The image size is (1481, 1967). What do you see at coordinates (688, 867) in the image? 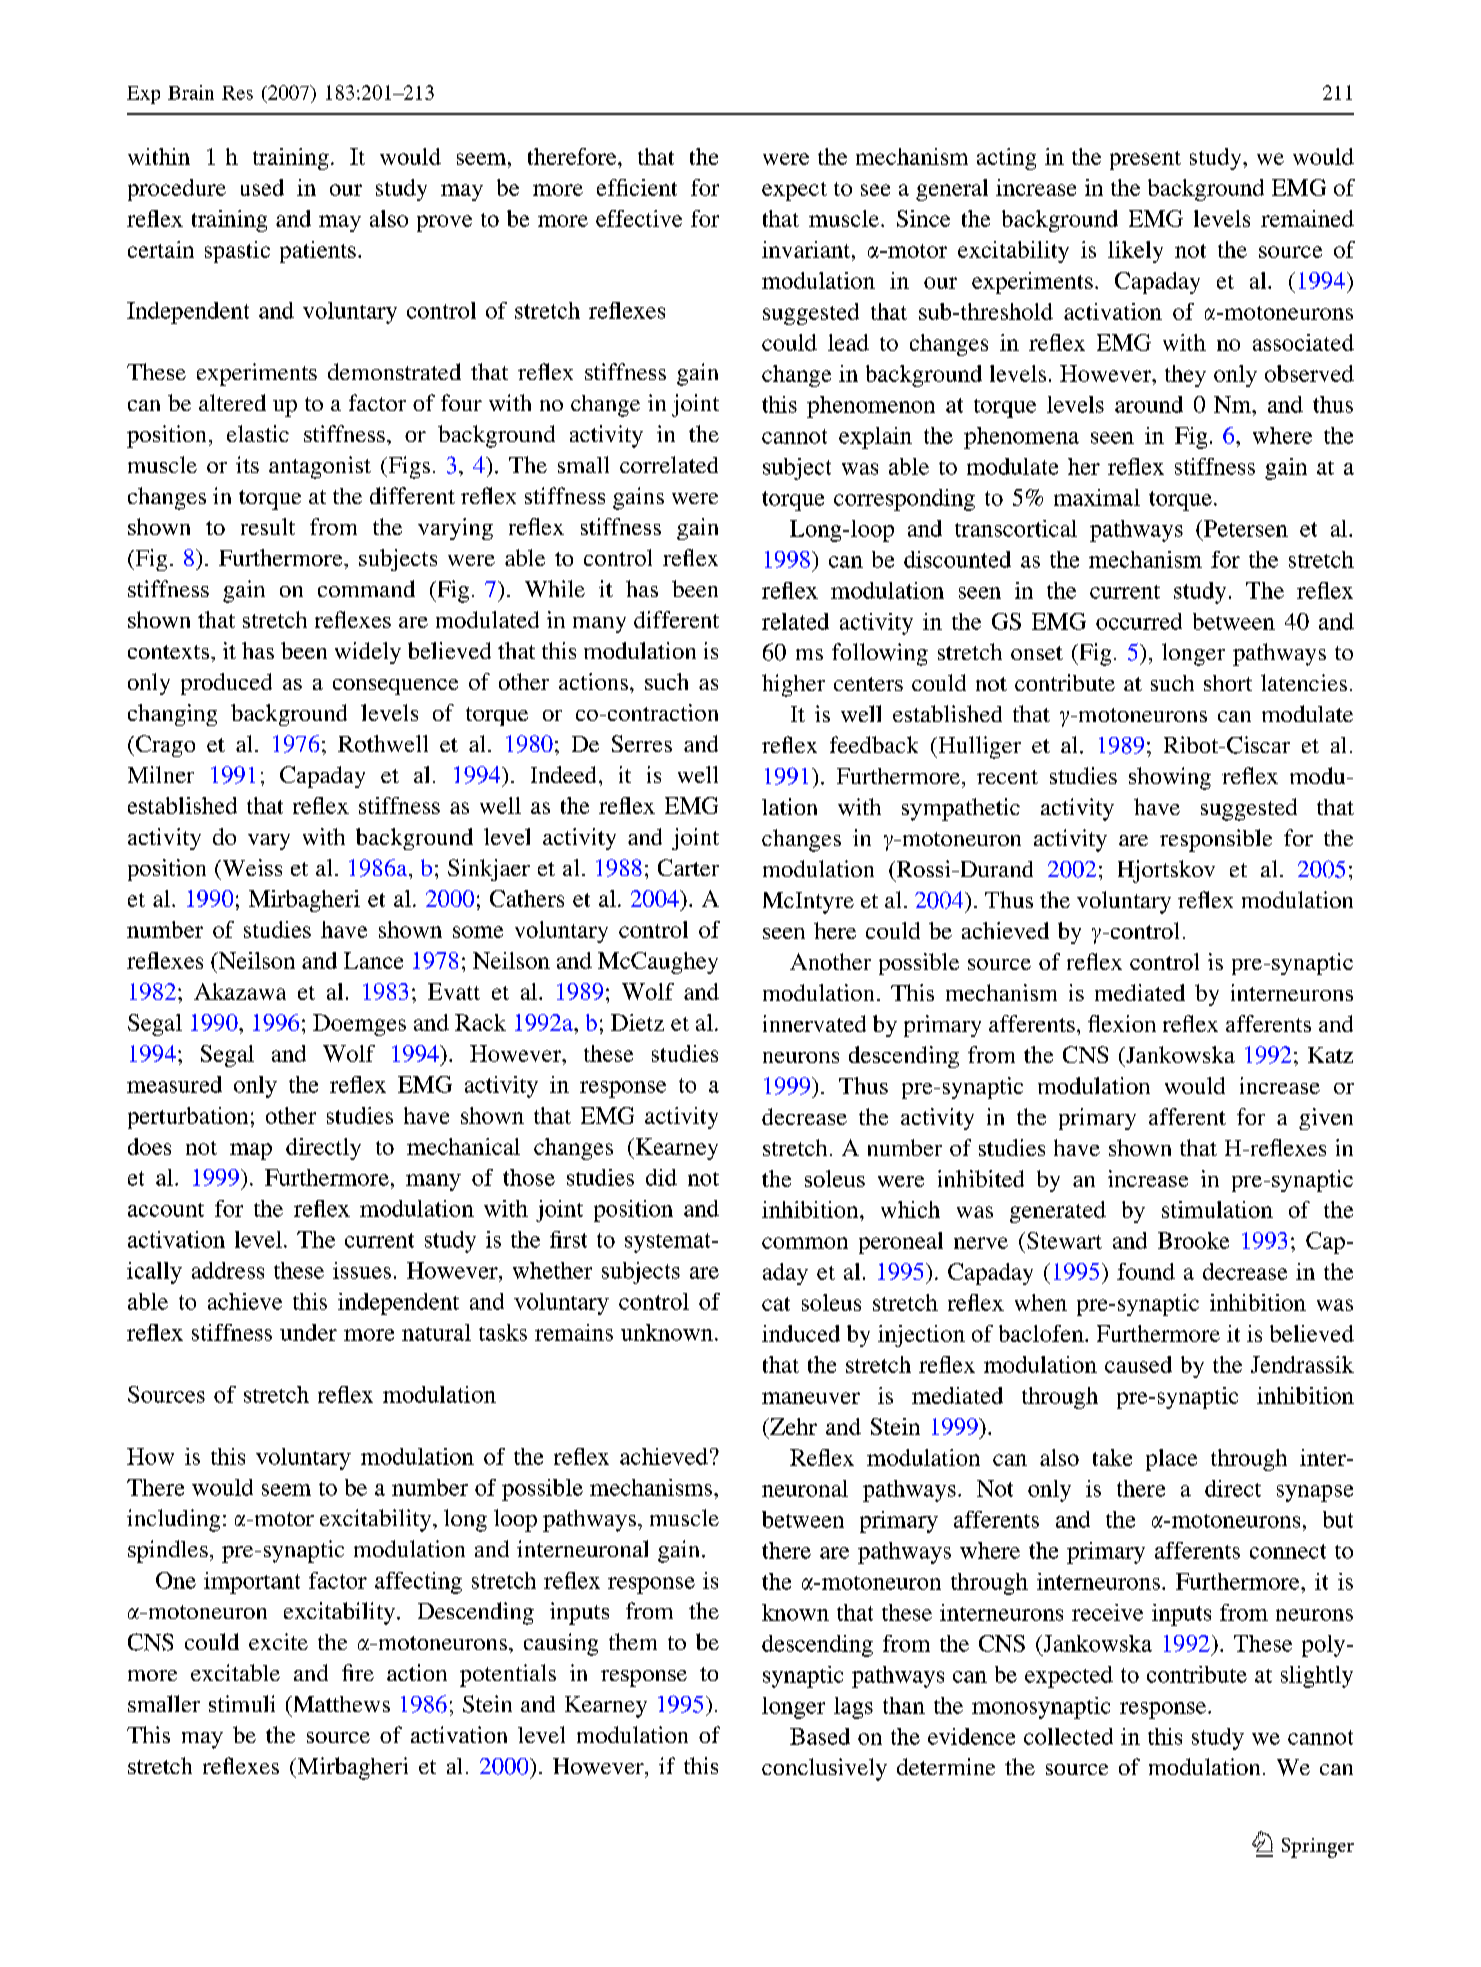
I see `Carter` at bounding box center [688, 867].
